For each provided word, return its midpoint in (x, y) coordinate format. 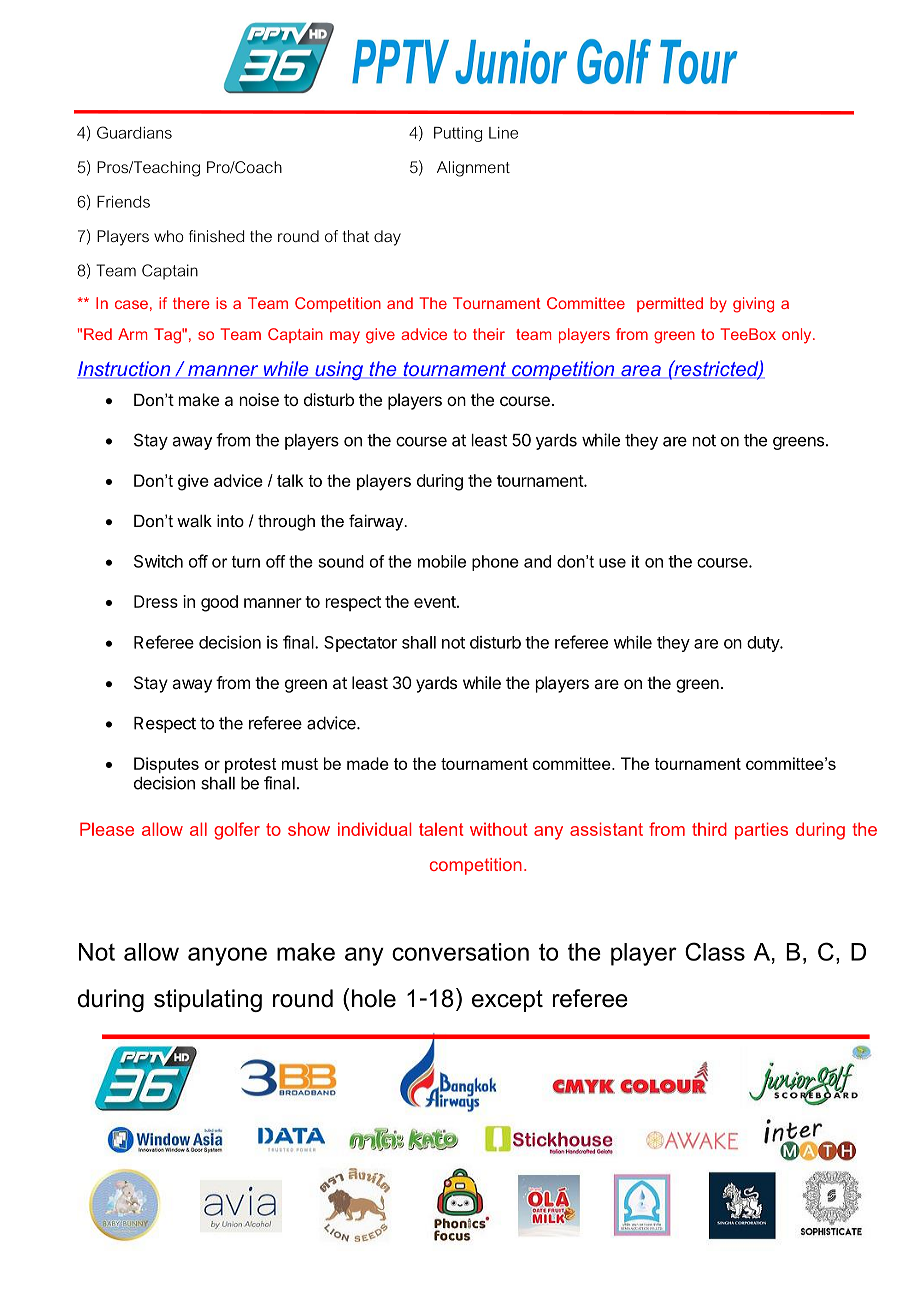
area (641, 372)
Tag (168, 336)
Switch (158, 561)
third (709, 829)
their (489, 334)
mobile (442, 561)
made (368, 763)
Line (503, 133)
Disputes (166, 765)
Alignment (473, 169)
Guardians (134, 132)
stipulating (208, 1000)
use (612, 563)
